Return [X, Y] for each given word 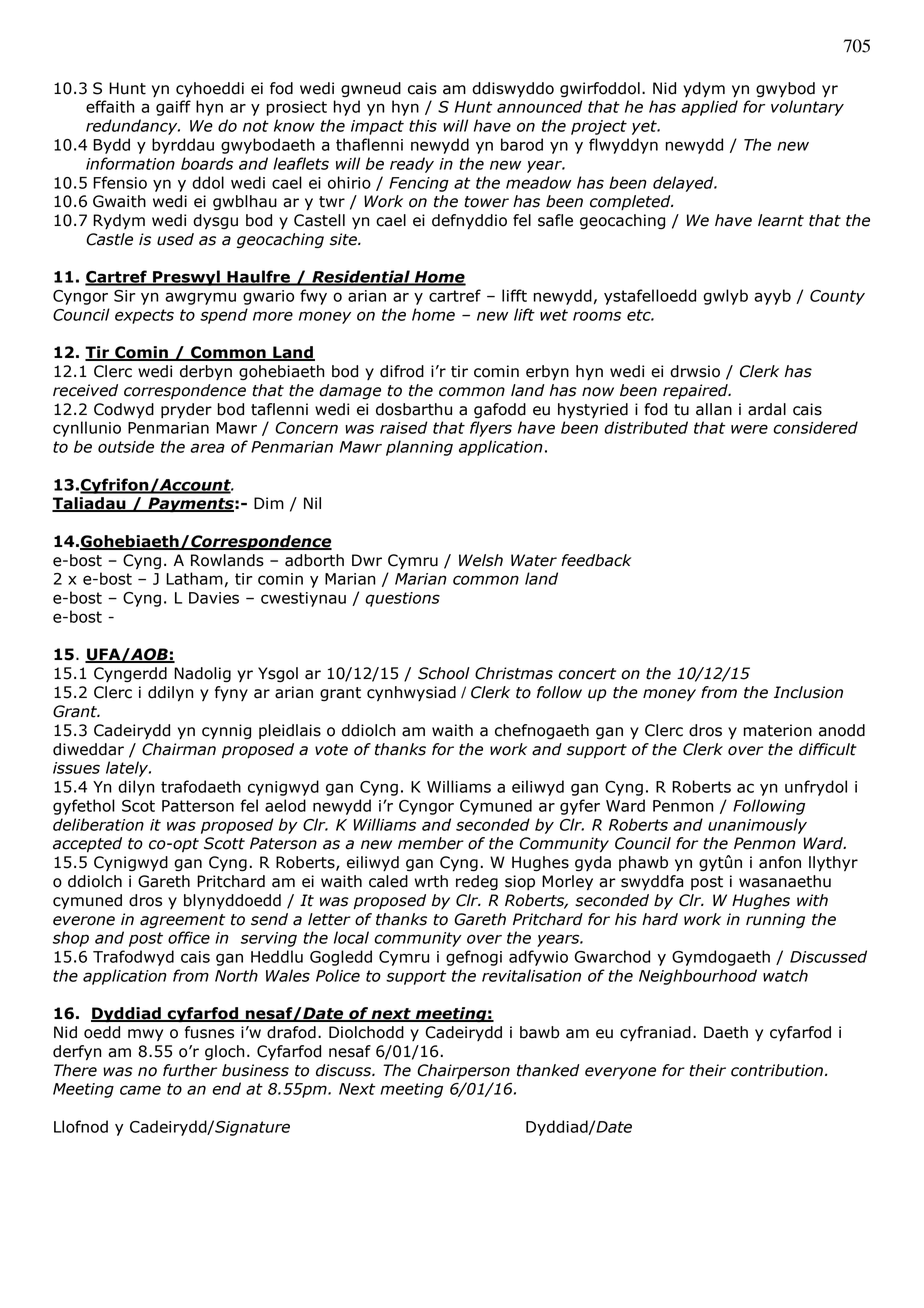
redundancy [133, 127]
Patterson [198, 806]
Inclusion [808, 692]
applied [709, 108]
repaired [696, 391]
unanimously [757, 826]
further [190, 1070]
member [431, 843]
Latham [194, 578]
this [423, 125]
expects [144, 316]
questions [402, 599]
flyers [491, 429]
